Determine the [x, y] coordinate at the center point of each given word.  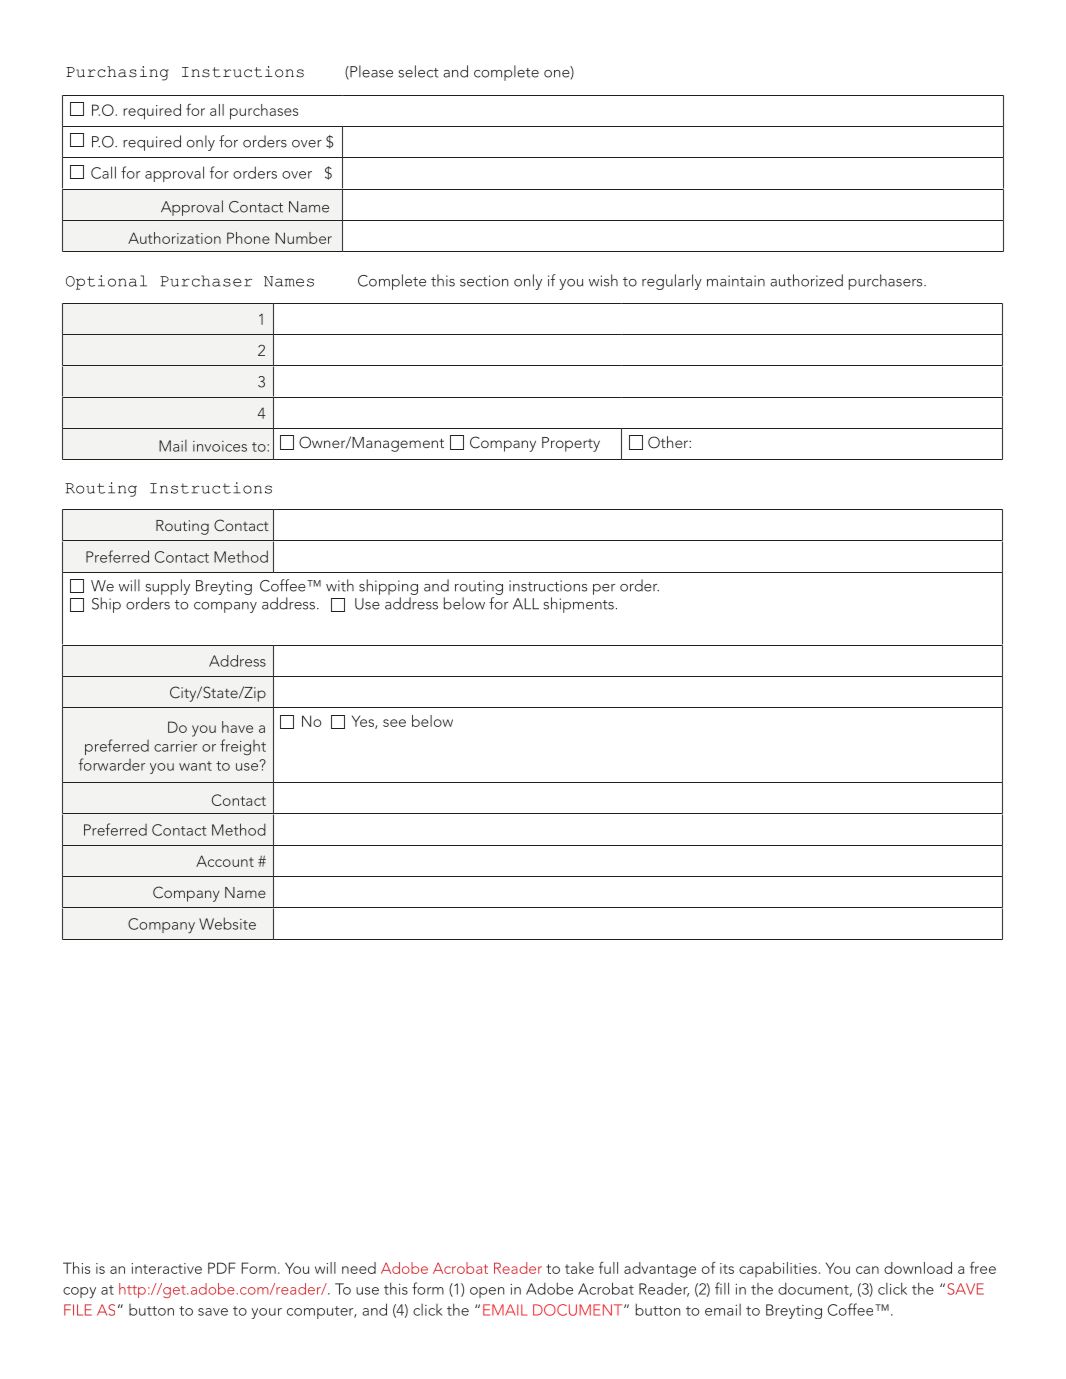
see [394, 723]
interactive [167, 1268]
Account [225, 861]
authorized [806, 280]
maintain [736, 281]
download [918, 1268]
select [419, 71]
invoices [220, 446]
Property [571, 444]
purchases [264, 112]
